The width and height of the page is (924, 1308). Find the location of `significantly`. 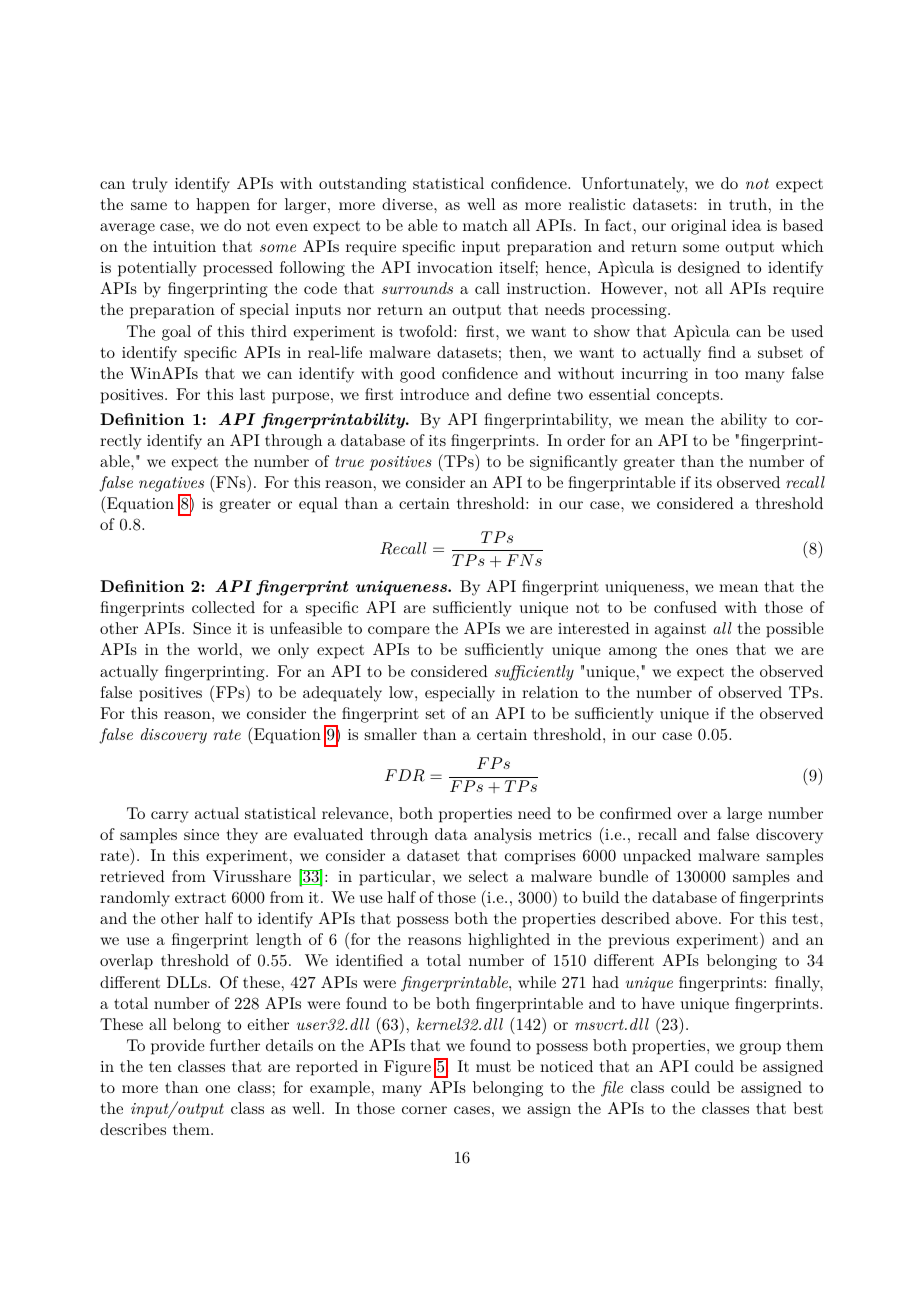

significantly is located at coordinates (573, 463).
